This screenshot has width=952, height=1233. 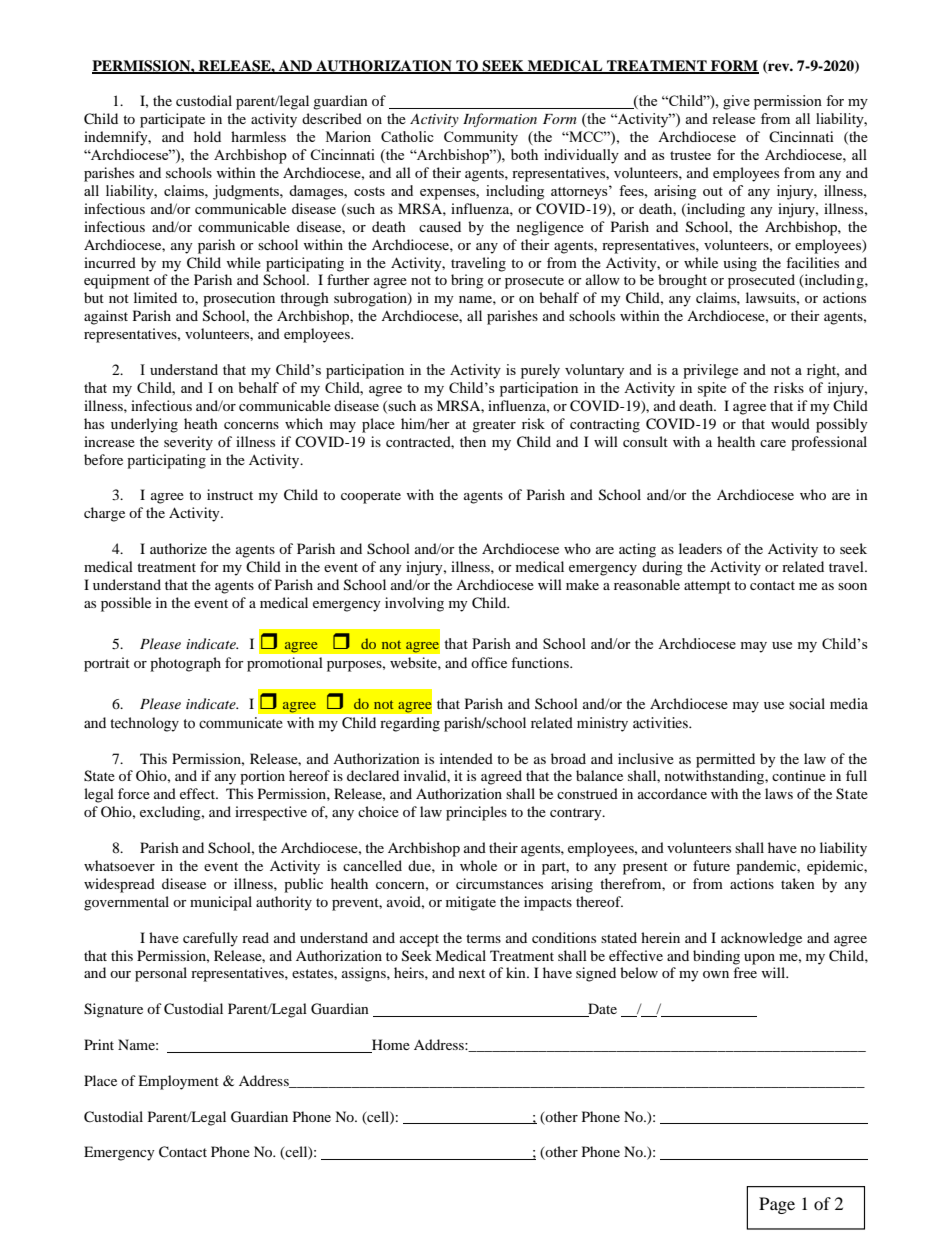 What do you see at coordinates (221, 903) in the screenshot?
I see `municipal` at bounding box center [221, 903].
